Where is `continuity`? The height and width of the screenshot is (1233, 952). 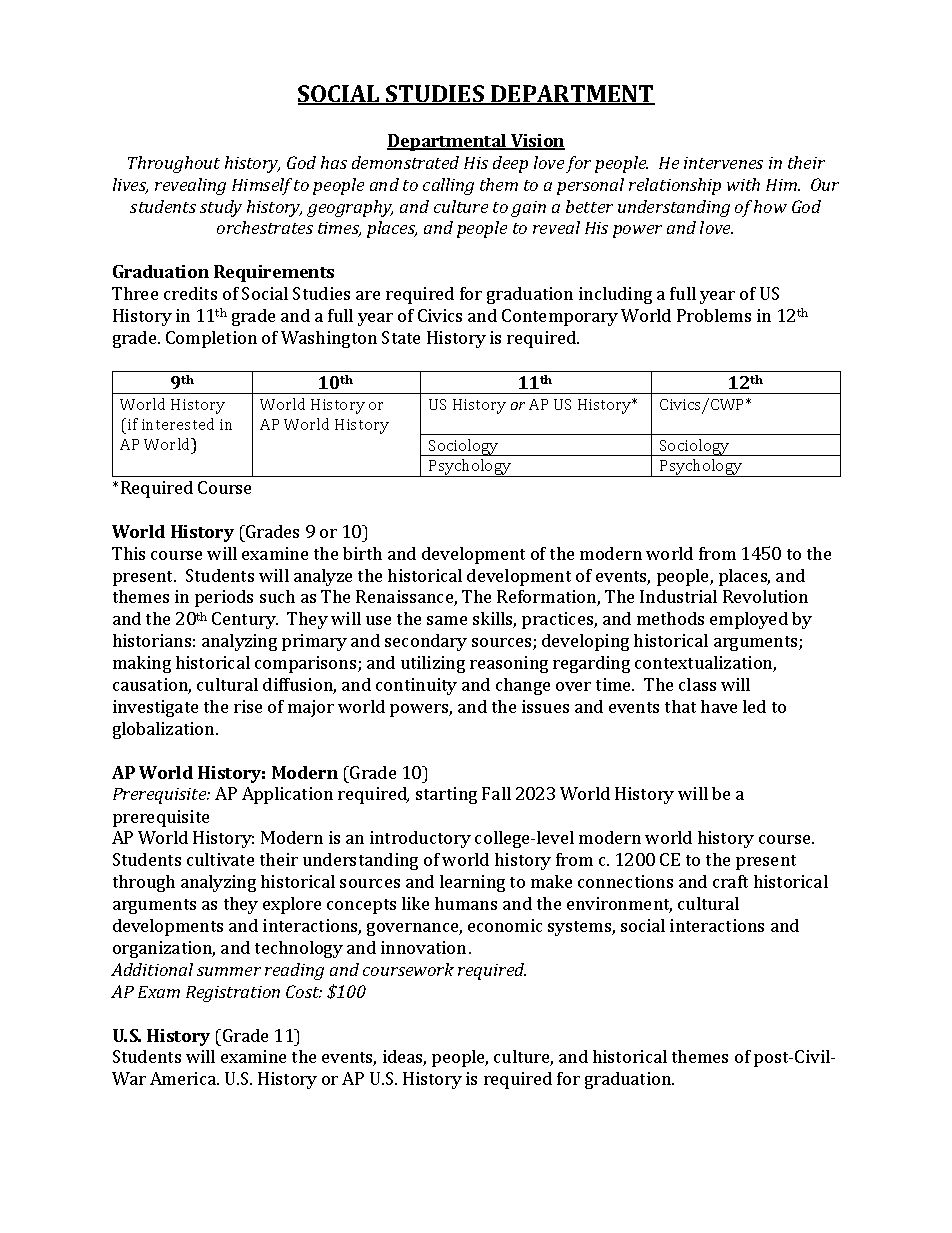 continuity is located at coordinates (416, 686).
